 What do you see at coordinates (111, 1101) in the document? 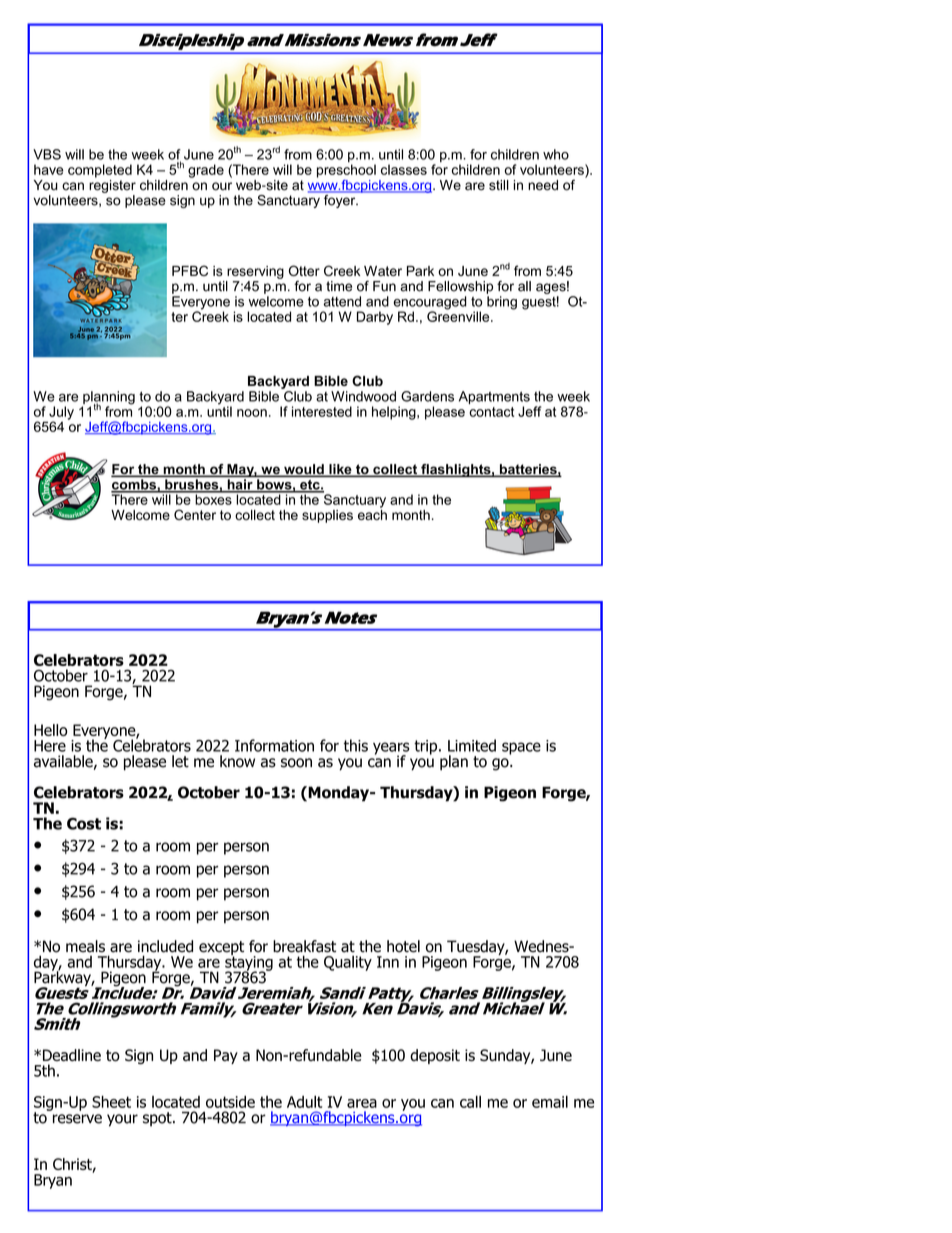
I see `Sheet` at bounding box center [111, 1101].
